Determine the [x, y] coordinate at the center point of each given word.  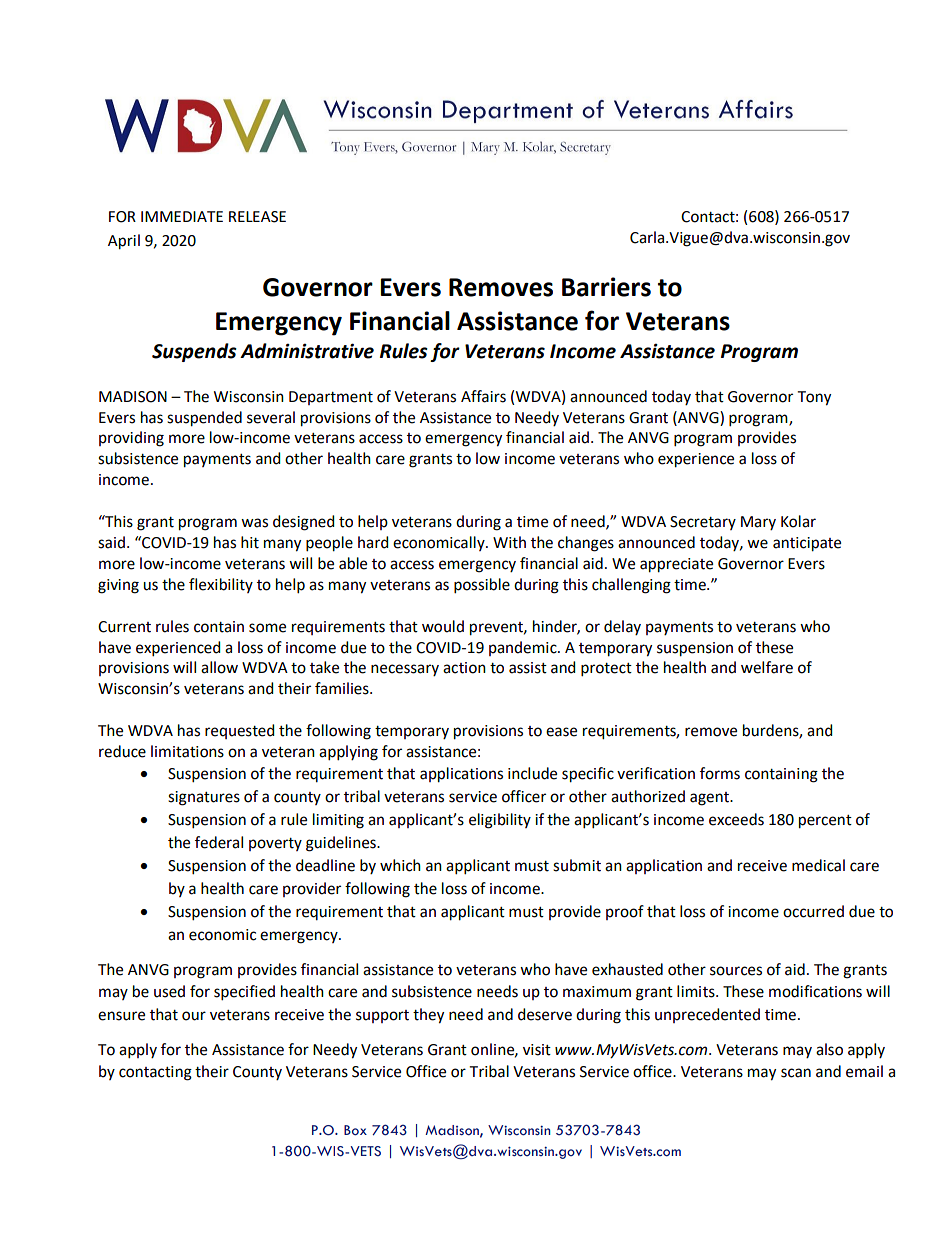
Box [355, 1130]
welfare [767, 667]
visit [537, 1050]
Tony [814, 398]
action [464, 668]
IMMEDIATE [182, 216]
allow [219, 667]
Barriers [606, 287]
